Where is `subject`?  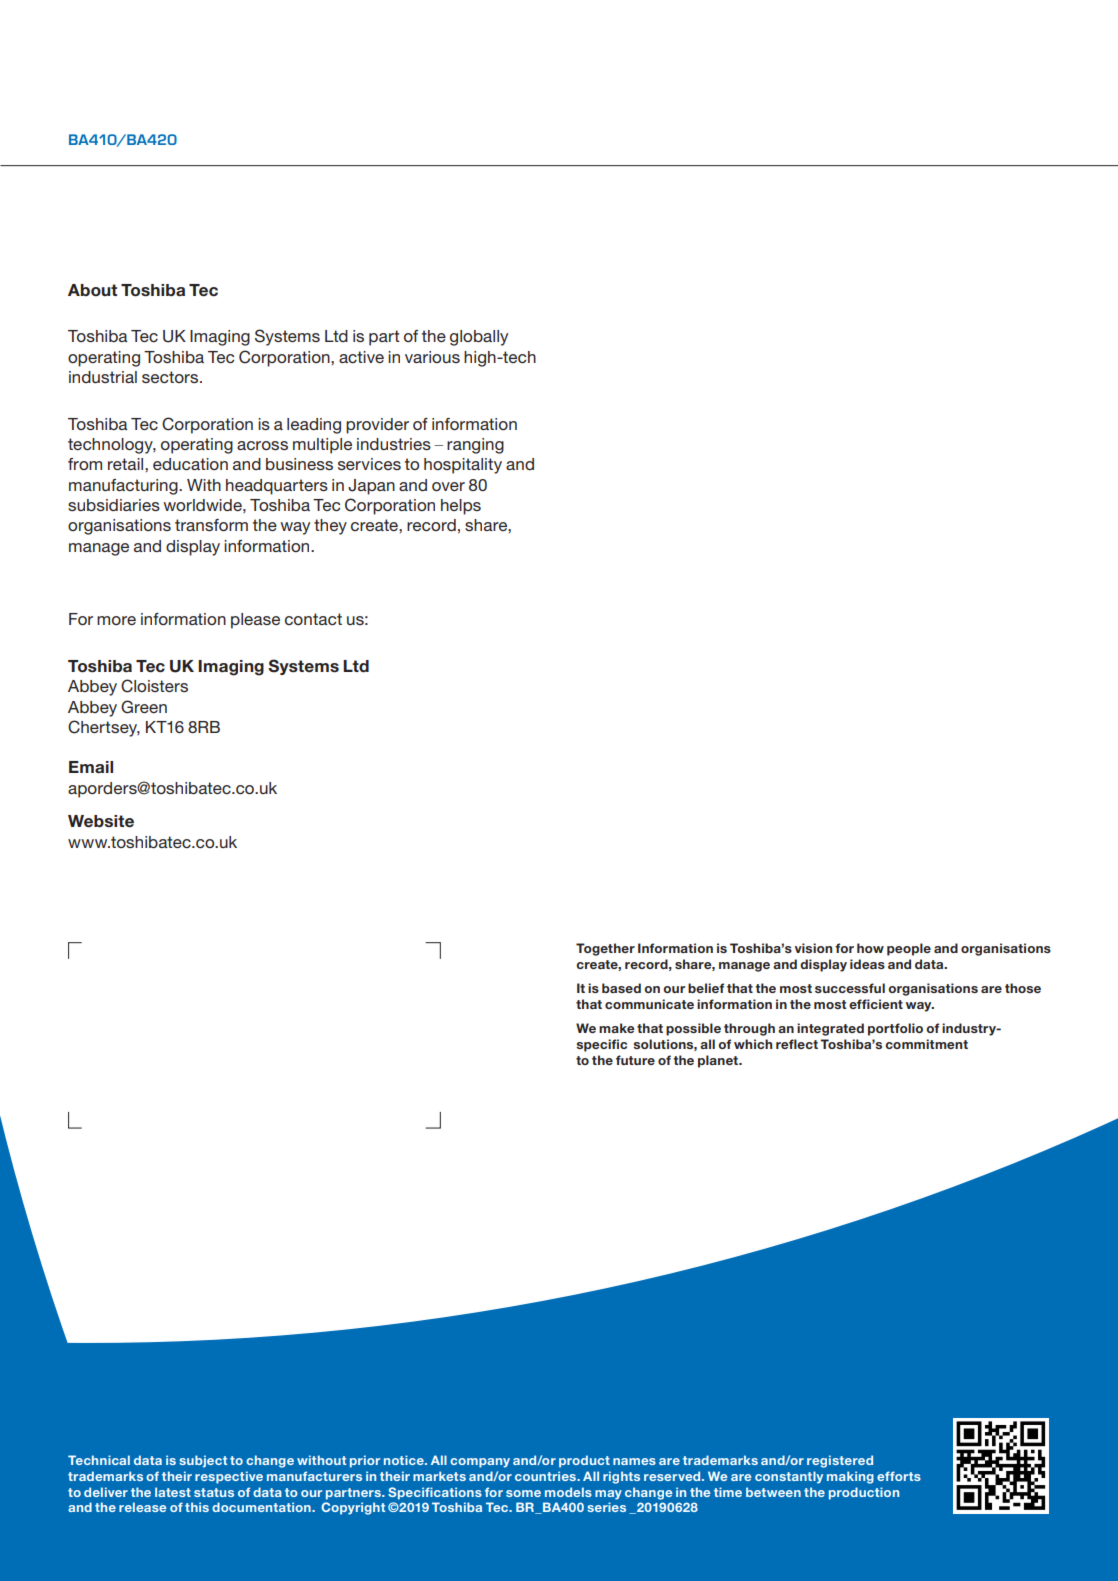
subject is located at coordinates (203, 1461).
